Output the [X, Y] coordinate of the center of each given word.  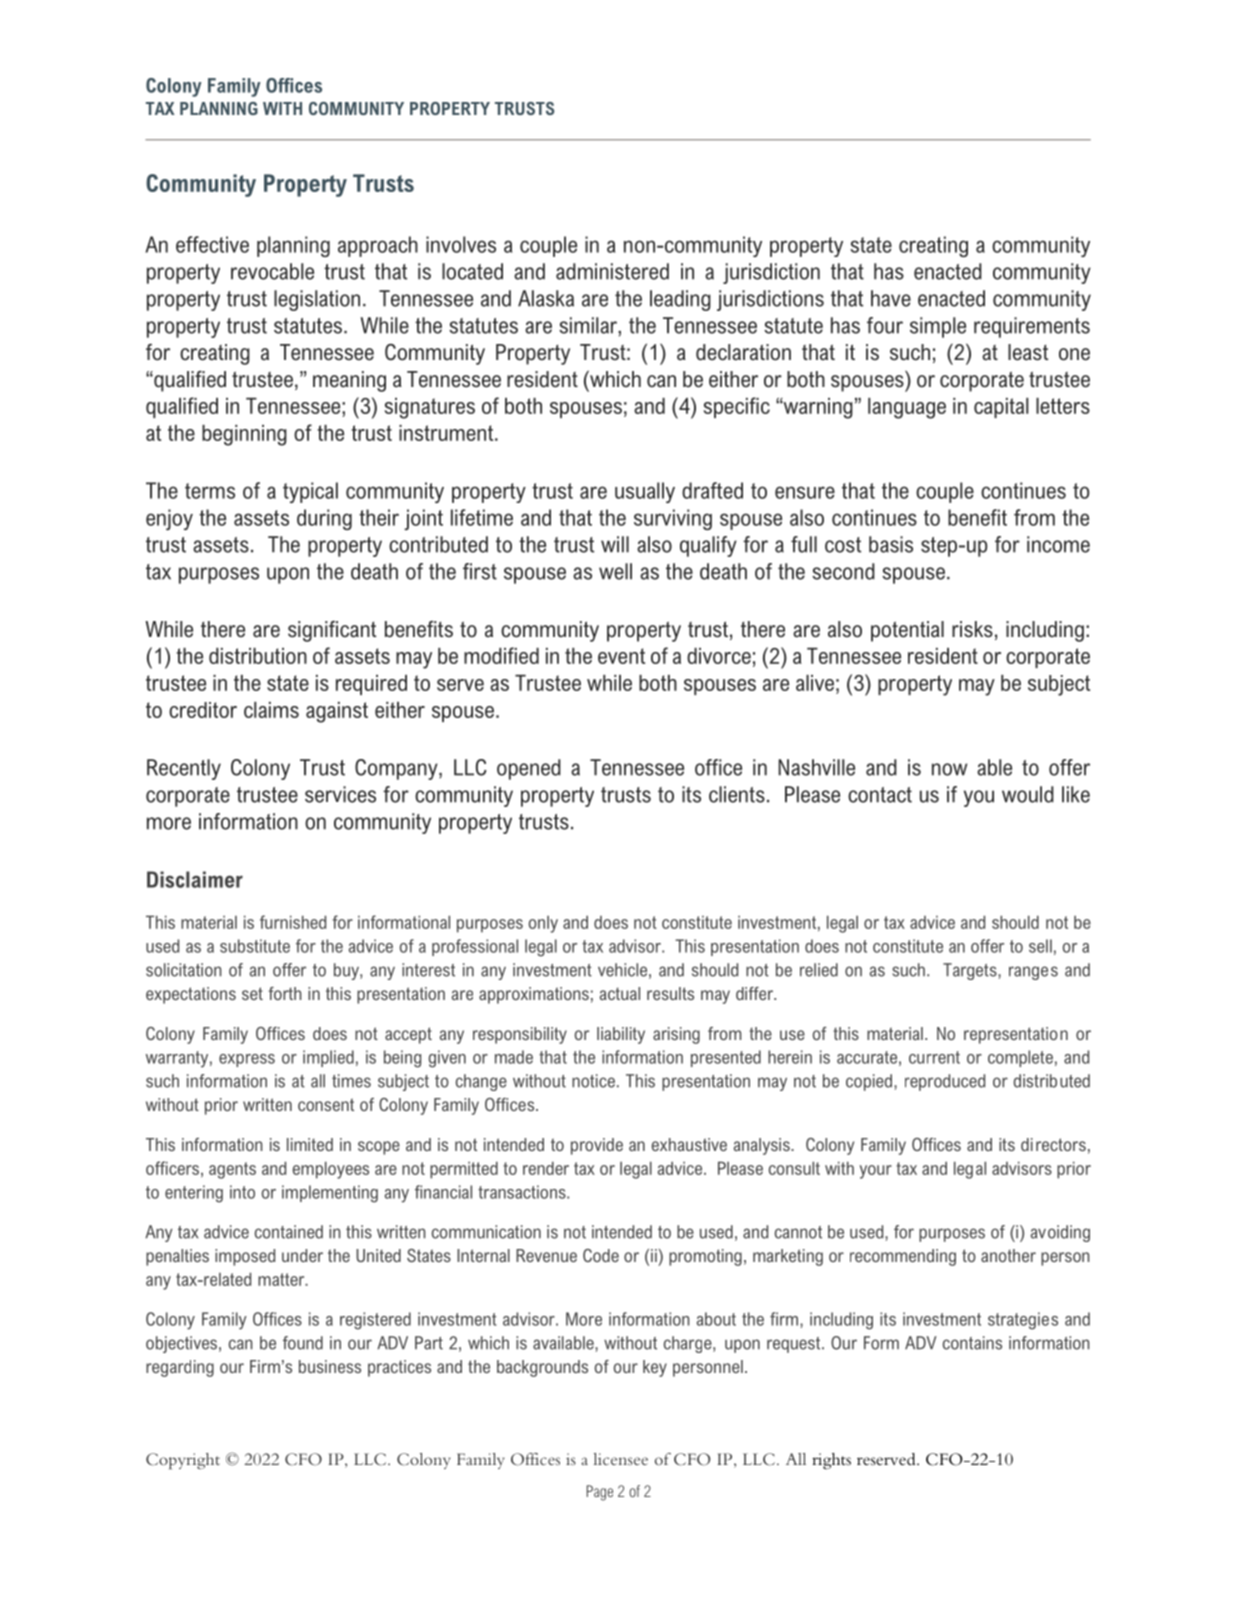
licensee [621, 1459]
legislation [317, 300]
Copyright [183, 1461]
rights [831, 1461]
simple [938, 327]
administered [612, 271]
